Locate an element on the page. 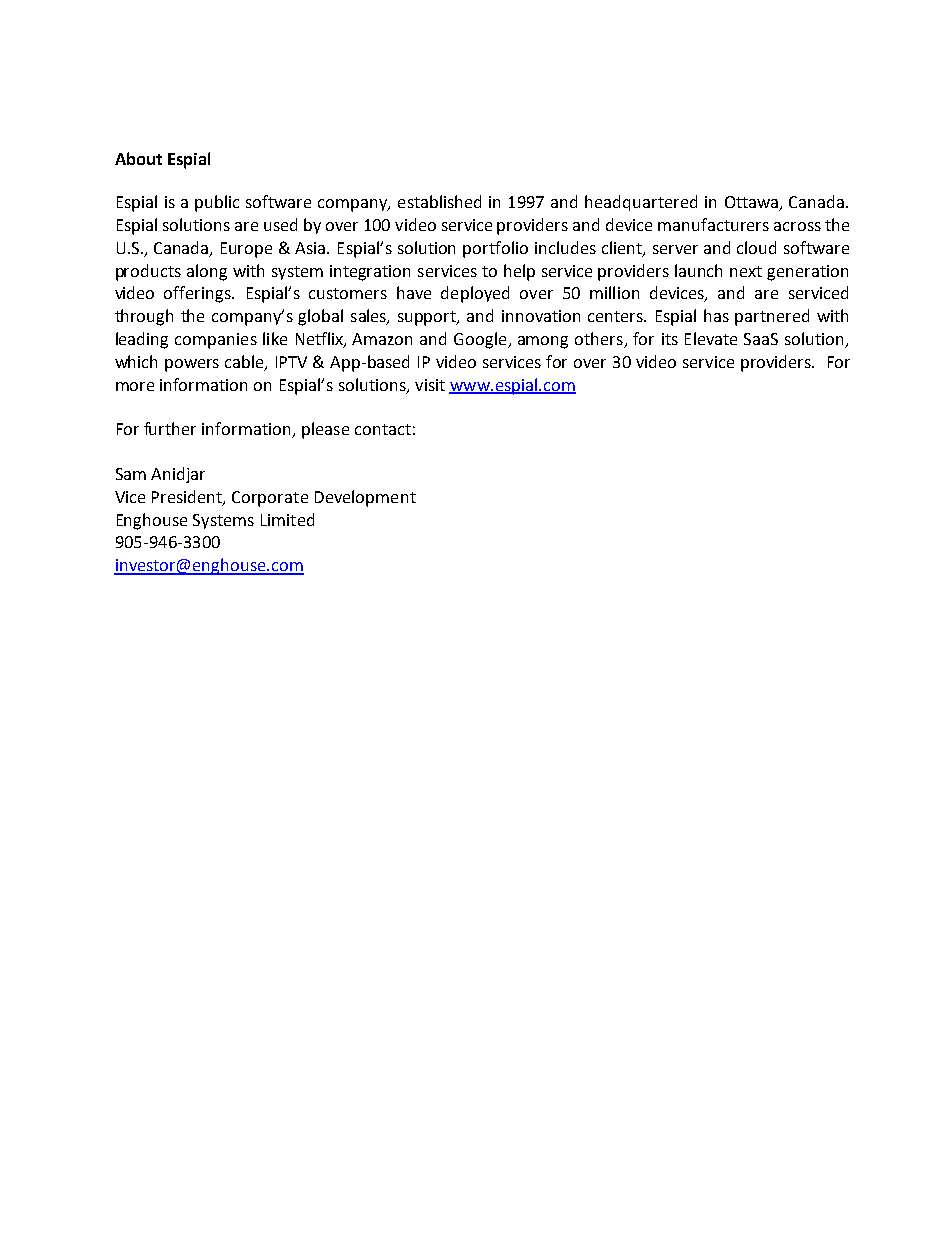  Ottawa is located at coordinates (753, 203).
